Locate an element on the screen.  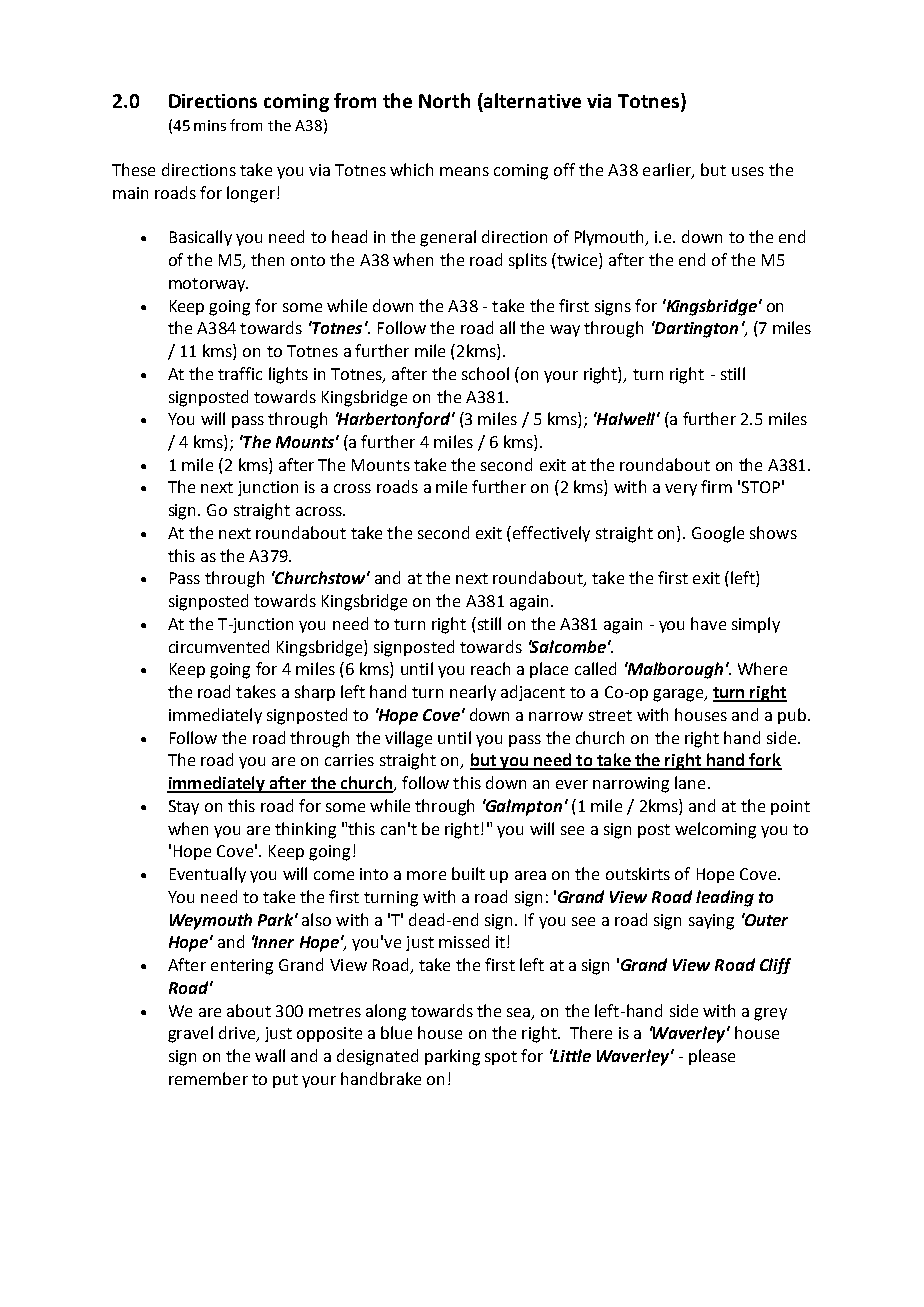
earlier is located at coordinates (668, 170).
